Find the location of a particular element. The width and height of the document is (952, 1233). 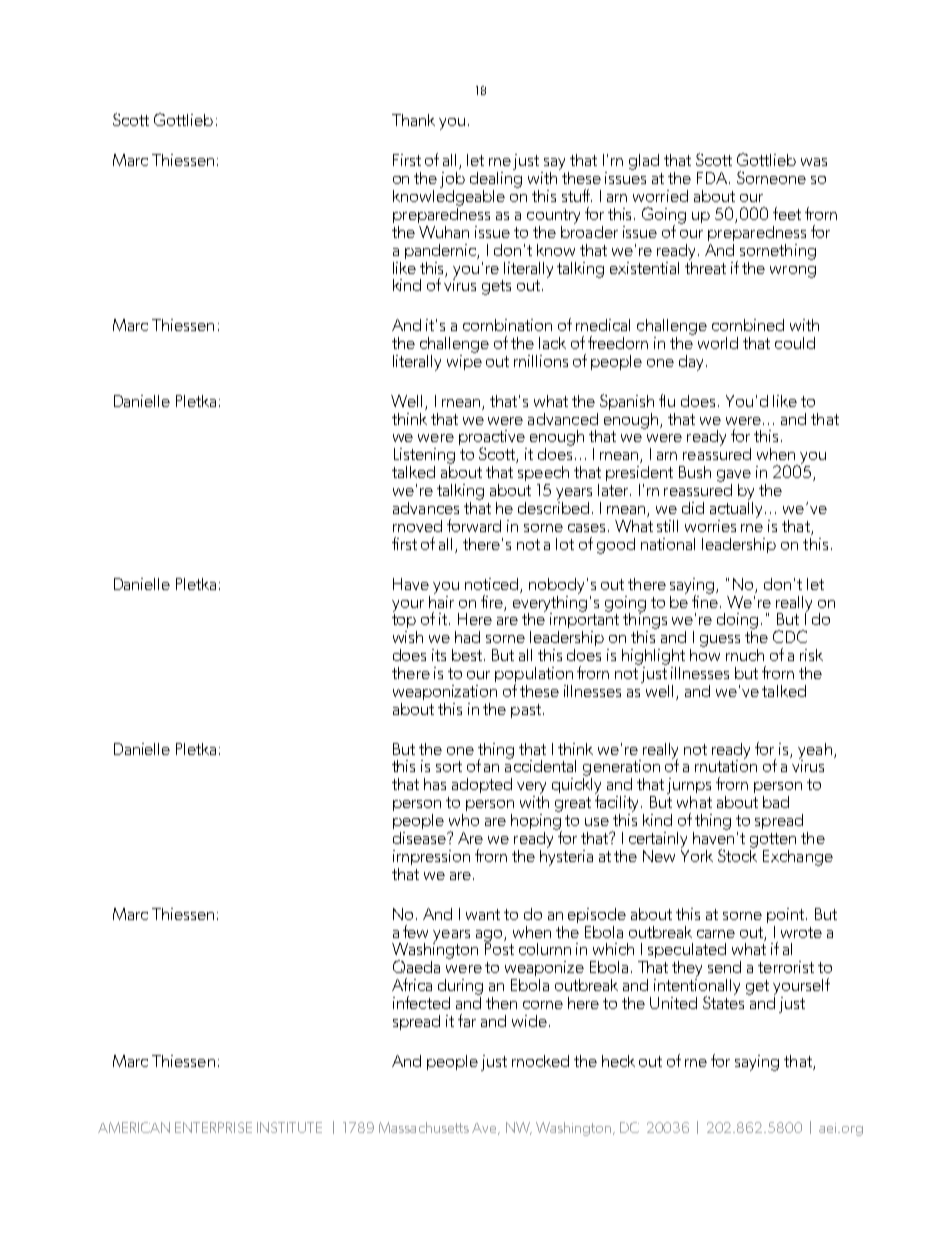

disease is located at coordinates (420, 838).
